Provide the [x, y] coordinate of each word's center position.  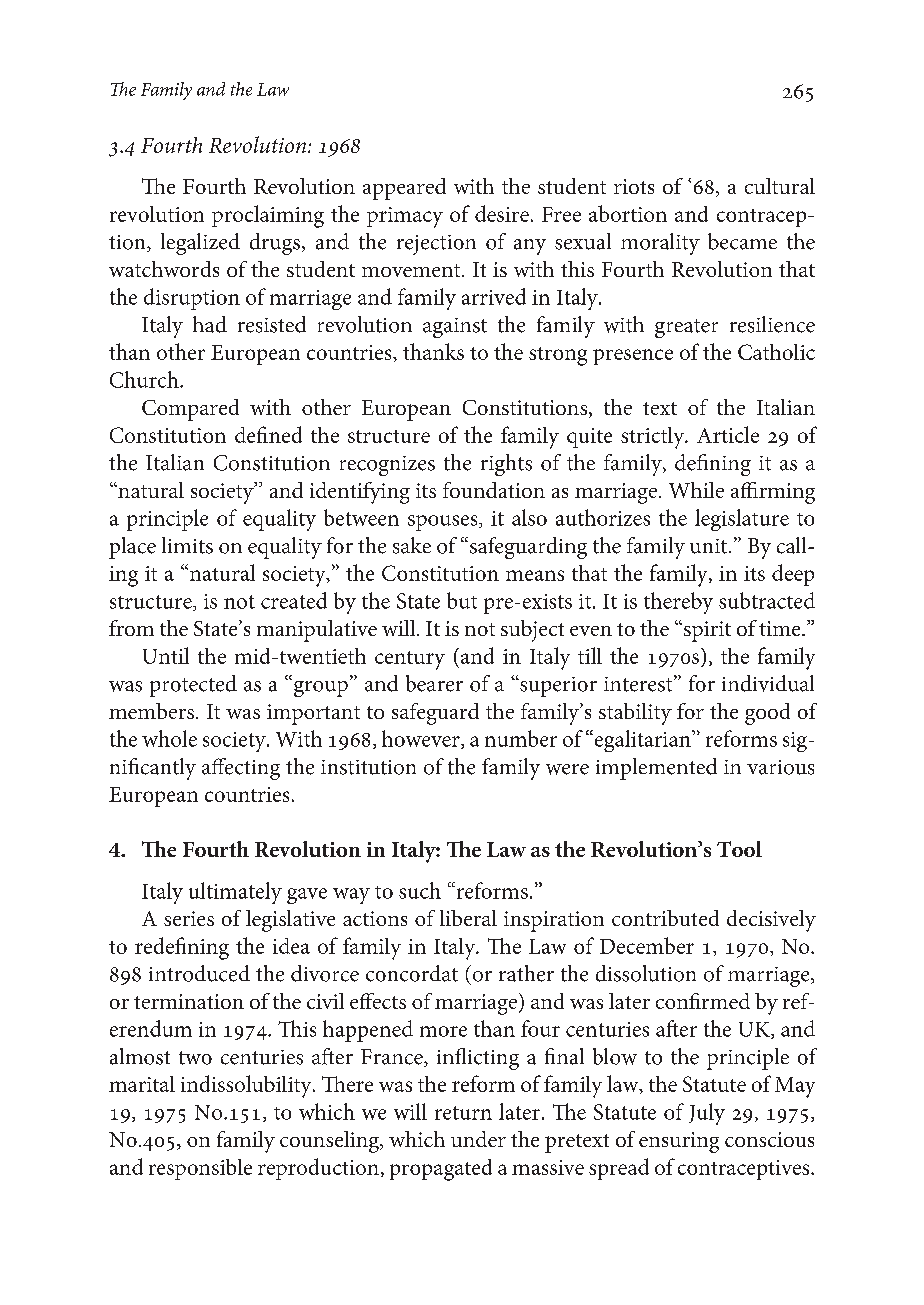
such [420, 890]
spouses [444, 523]
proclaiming [268, 216]
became [742, 241]
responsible [200, 1169]
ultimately [235, 893]
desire [502, 213]
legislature [742, 520]
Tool [739, 849]
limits [187, 545]
